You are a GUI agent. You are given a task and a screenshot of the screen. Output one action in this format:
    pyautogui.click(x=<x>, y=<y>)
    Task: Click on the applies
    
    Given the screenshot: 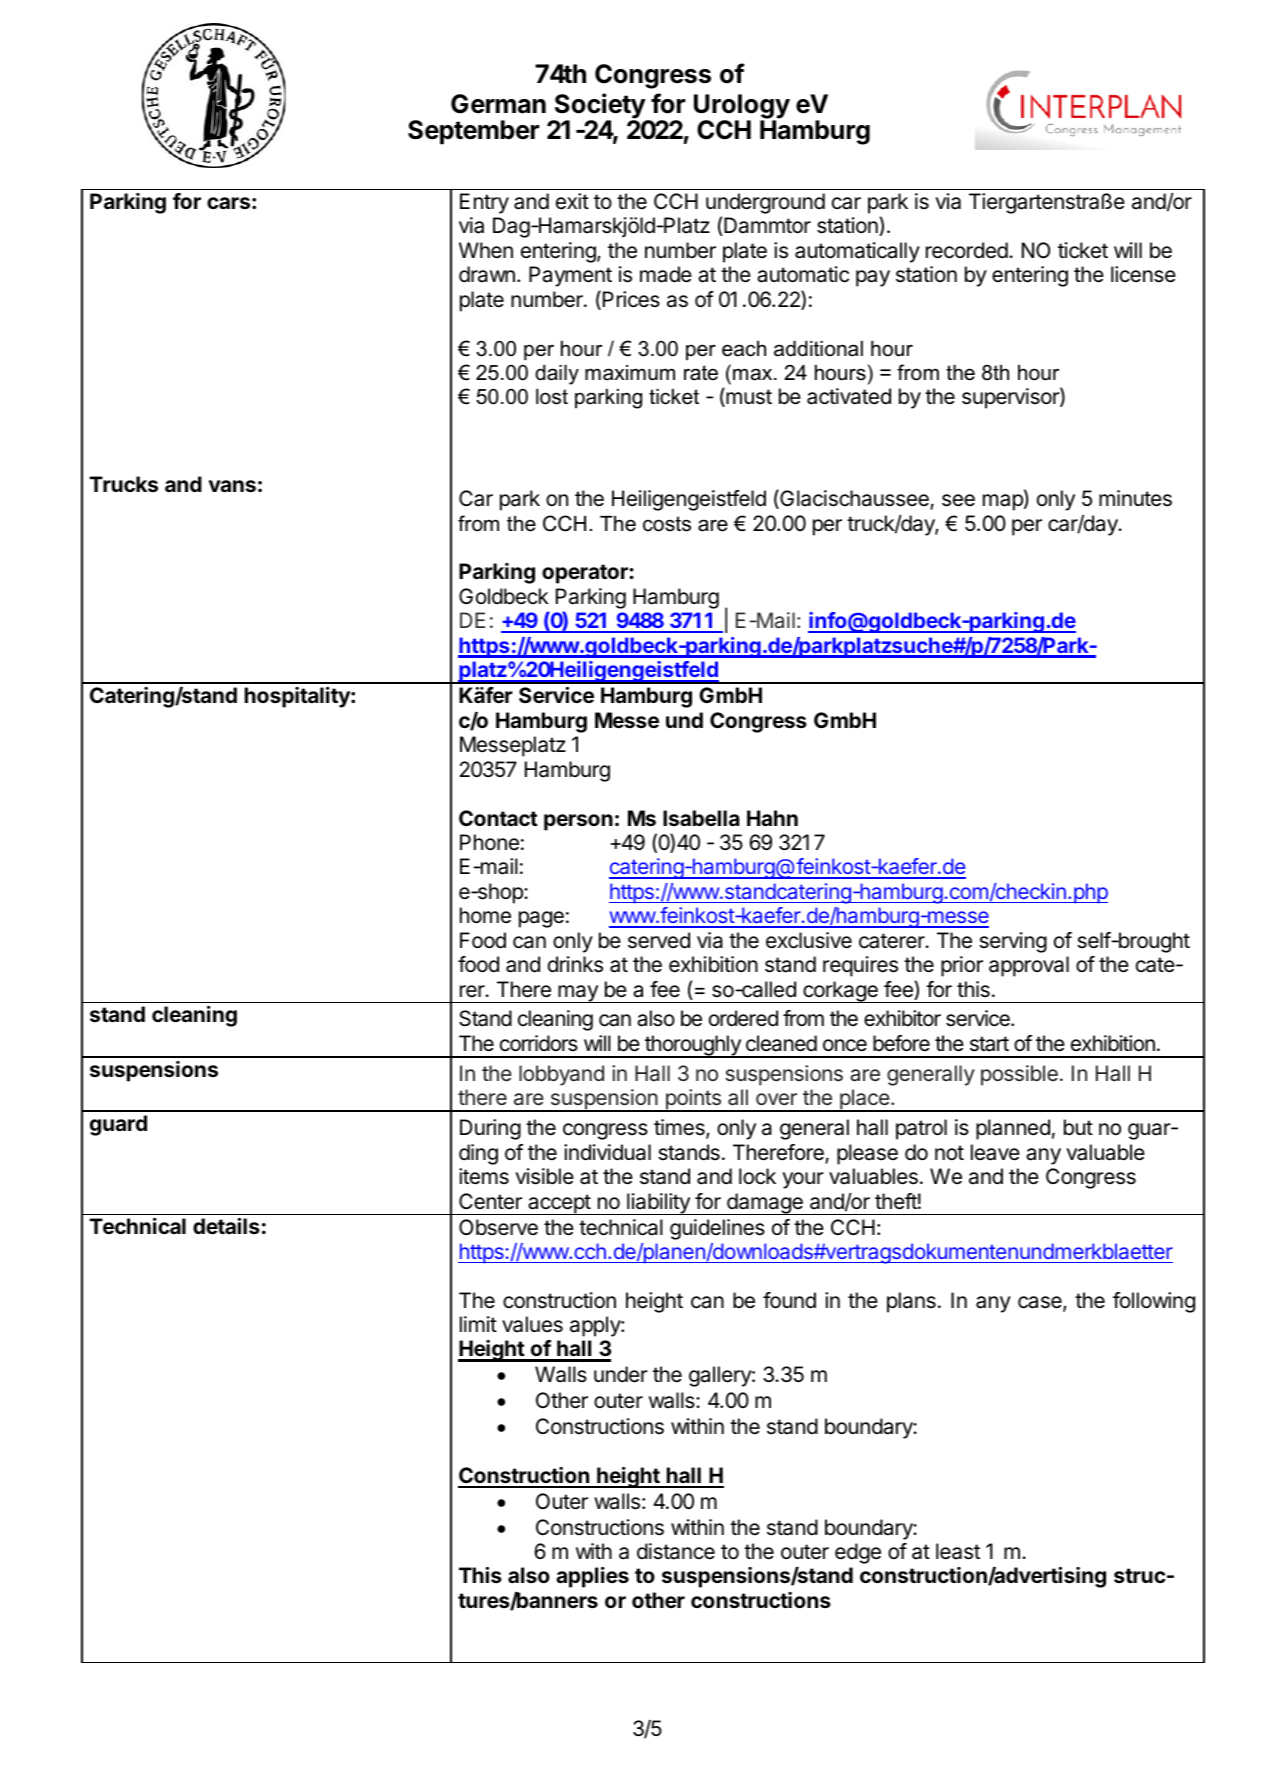 What is the action you would take?
    pyautogui.click(x=592, y=1577)
